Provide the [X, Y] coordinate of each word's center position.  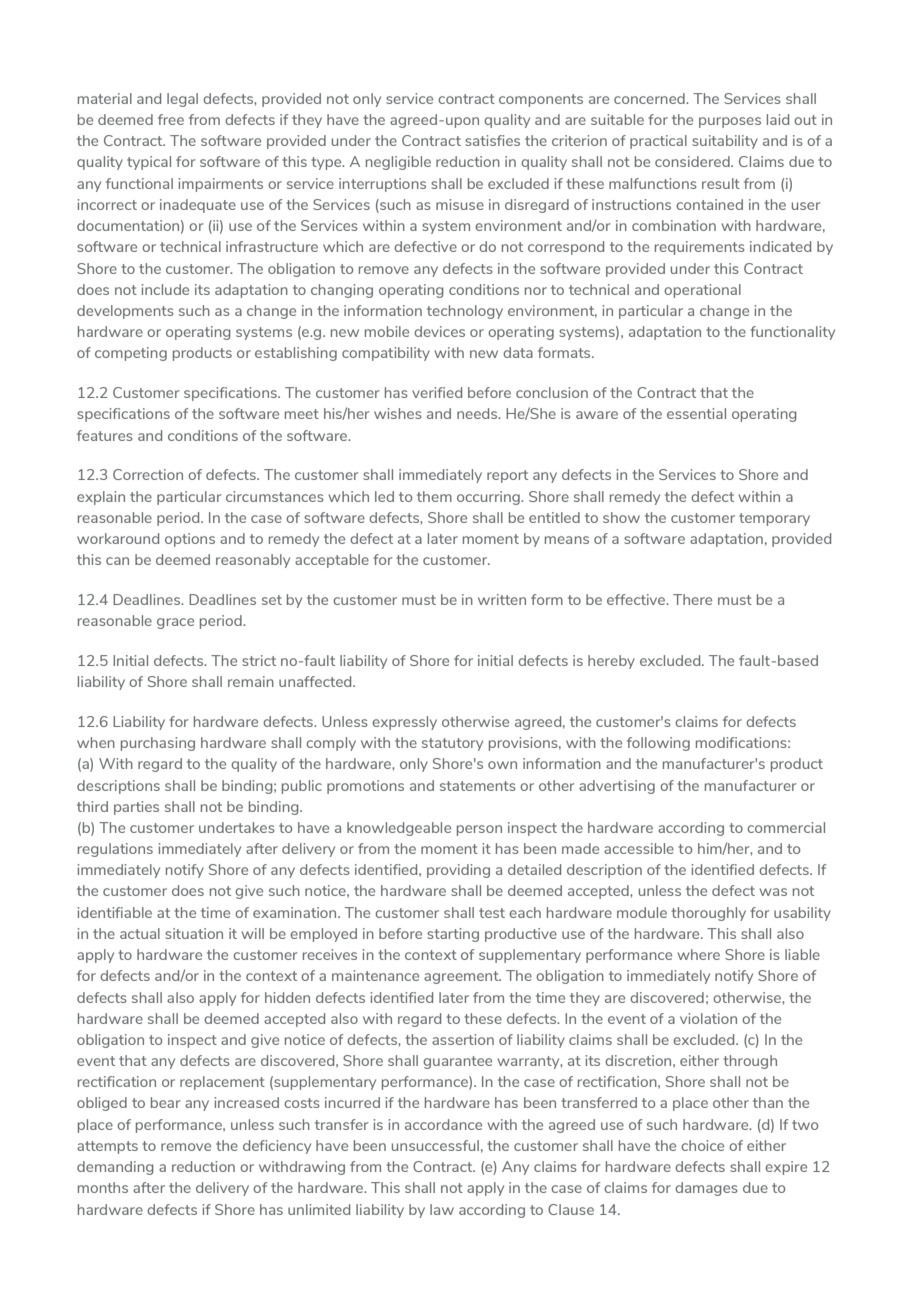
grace [175, 623]
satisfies [492, 140]
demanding [115, 1168]
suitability [725, 142]
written [502, 599]
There [692, 599]
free [171, 119]
